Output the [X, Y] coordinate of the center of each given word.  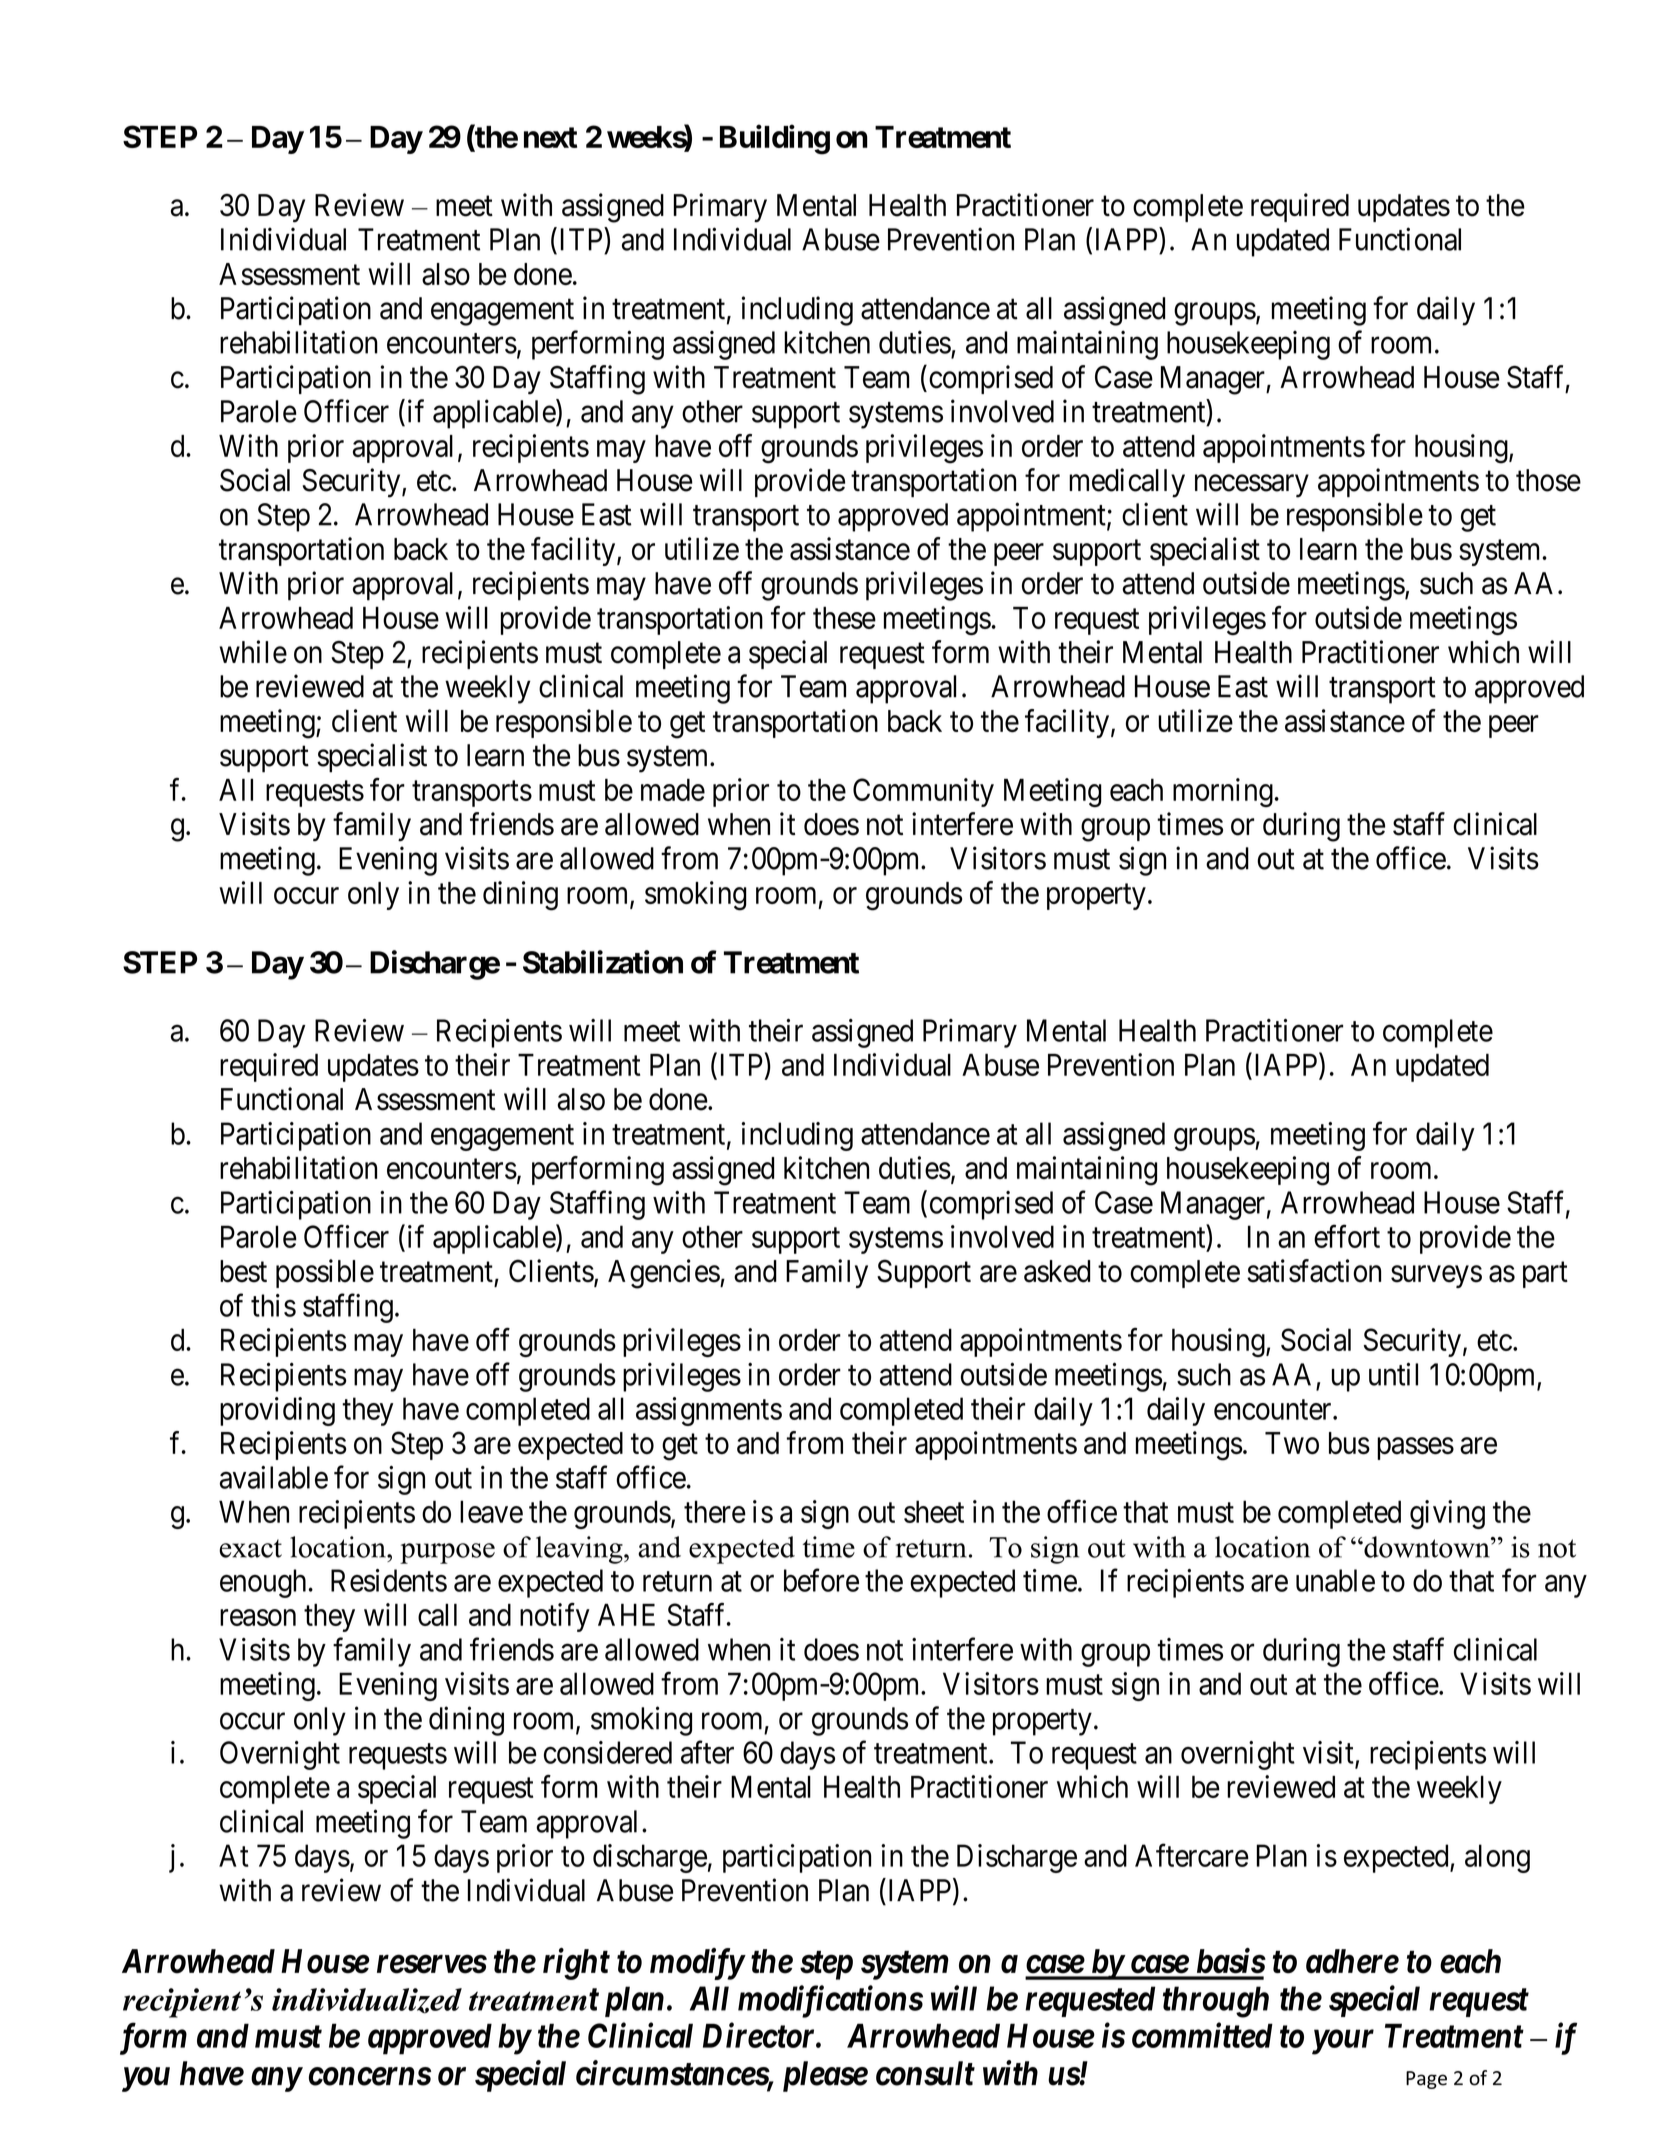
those [1548, 480]
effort [1347, 1236]
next [550, 137]
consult [925, 2073]
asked [1057, 1271]
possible [325, 1273]
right [576, 1964]
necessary [1252, 486]
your [1343, 2042]
